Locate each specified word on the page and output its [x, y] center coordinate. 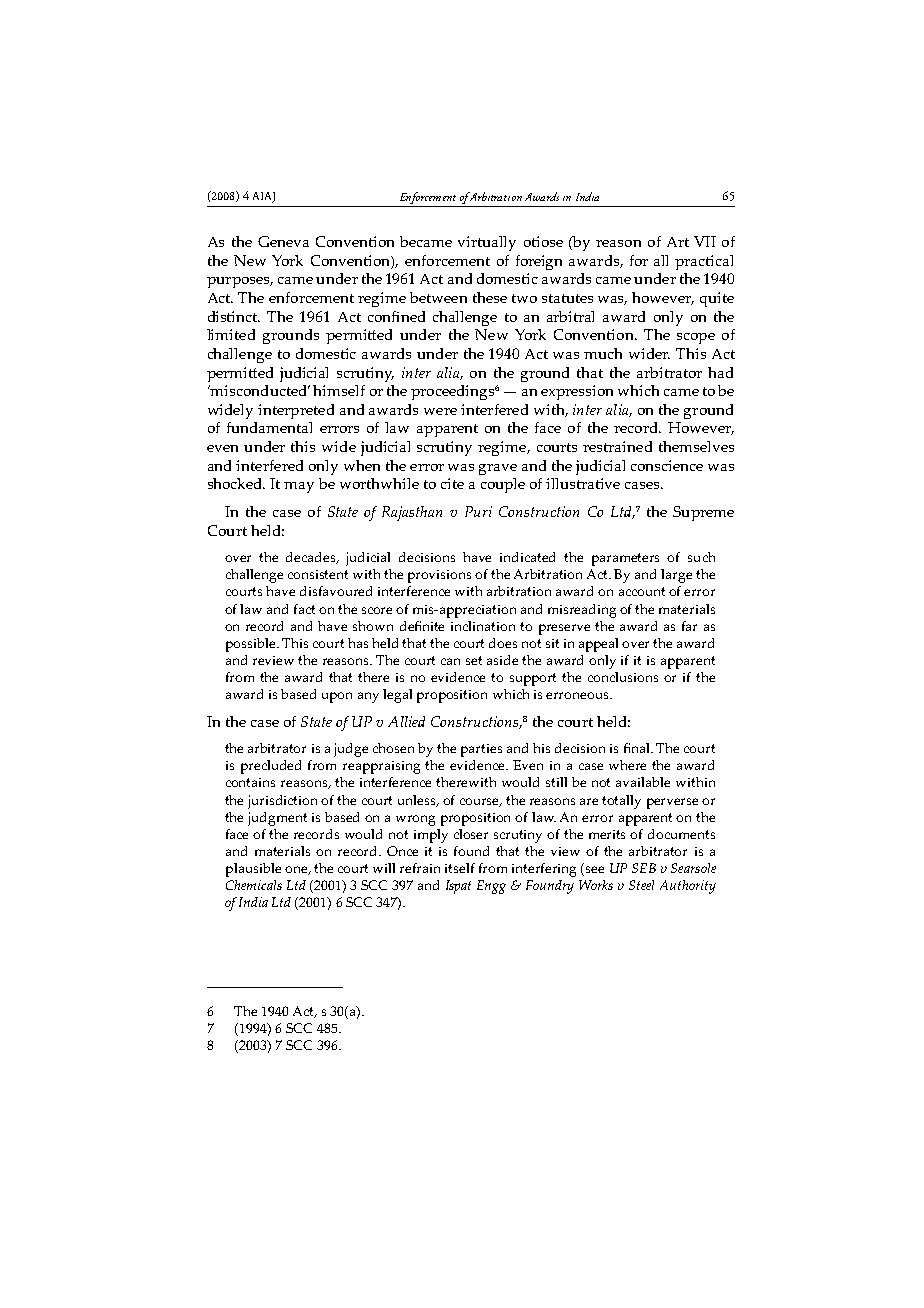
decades [312, 558]
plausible [253, 870]
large [676, 576]
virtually [487, 243]
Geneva [283, 241]
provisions [439, 576]
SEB [644, 868]
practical [704, 262]
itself [460, 868]
